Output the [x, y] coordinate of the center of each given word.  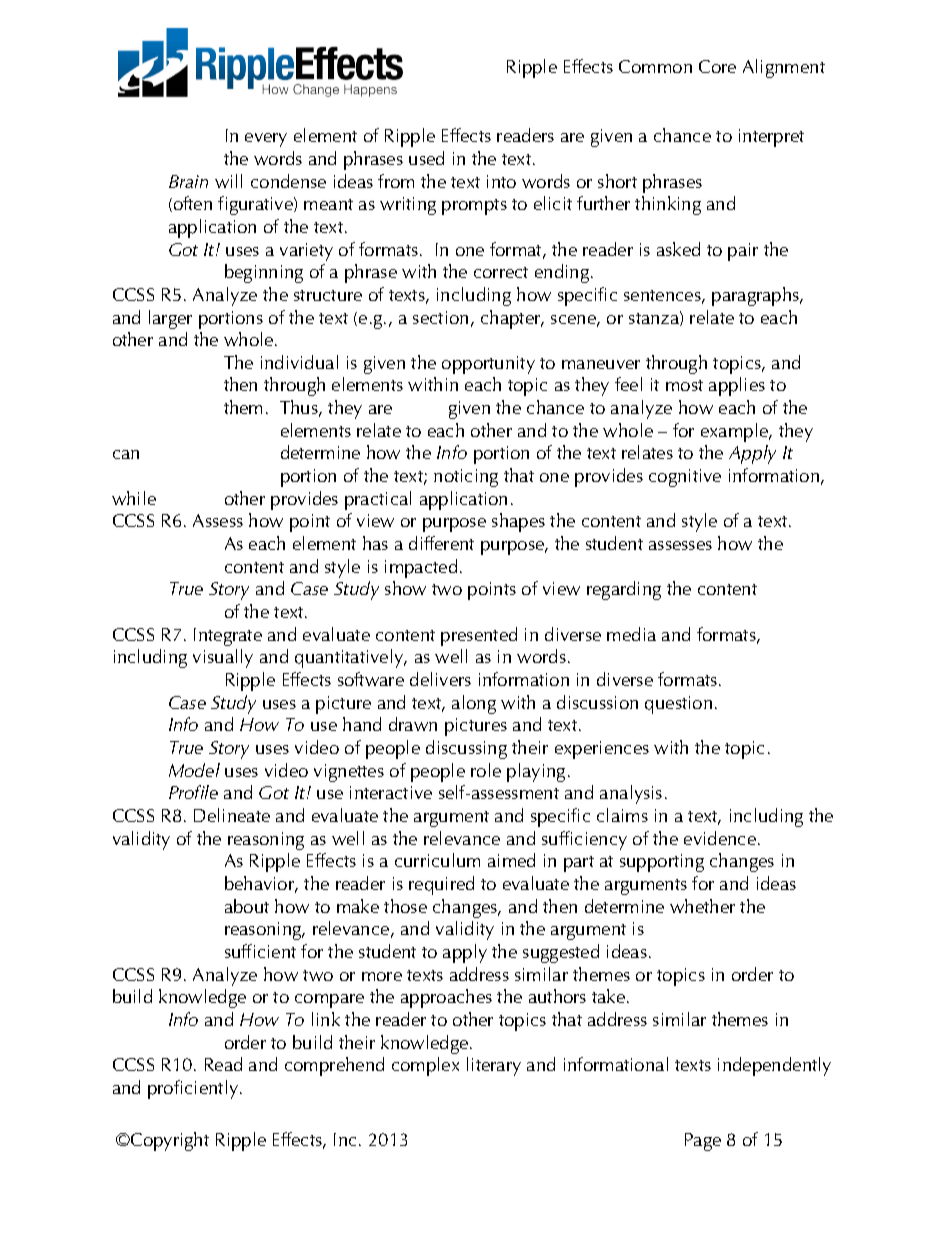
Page [703, 1142]
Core [717, 66]
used [426, 158]
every [266, 140]
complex [425, 1066]
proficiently [194, 1089]
